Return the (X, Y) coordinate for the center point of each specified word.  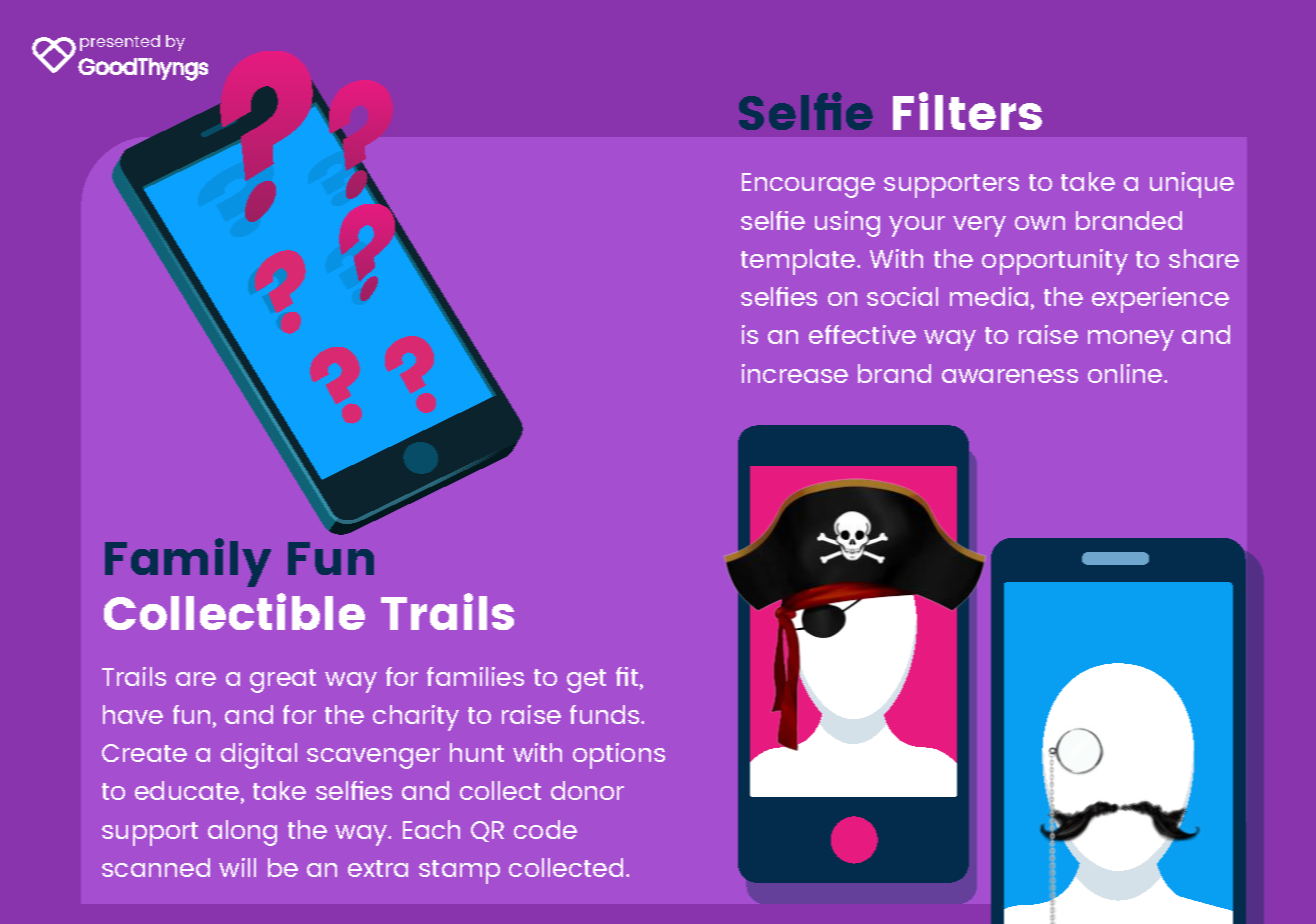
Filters (967, 111)
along (242, 833)
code (545, 829)
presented (120, 43)
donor (587, 790)
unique (1192, 185)
